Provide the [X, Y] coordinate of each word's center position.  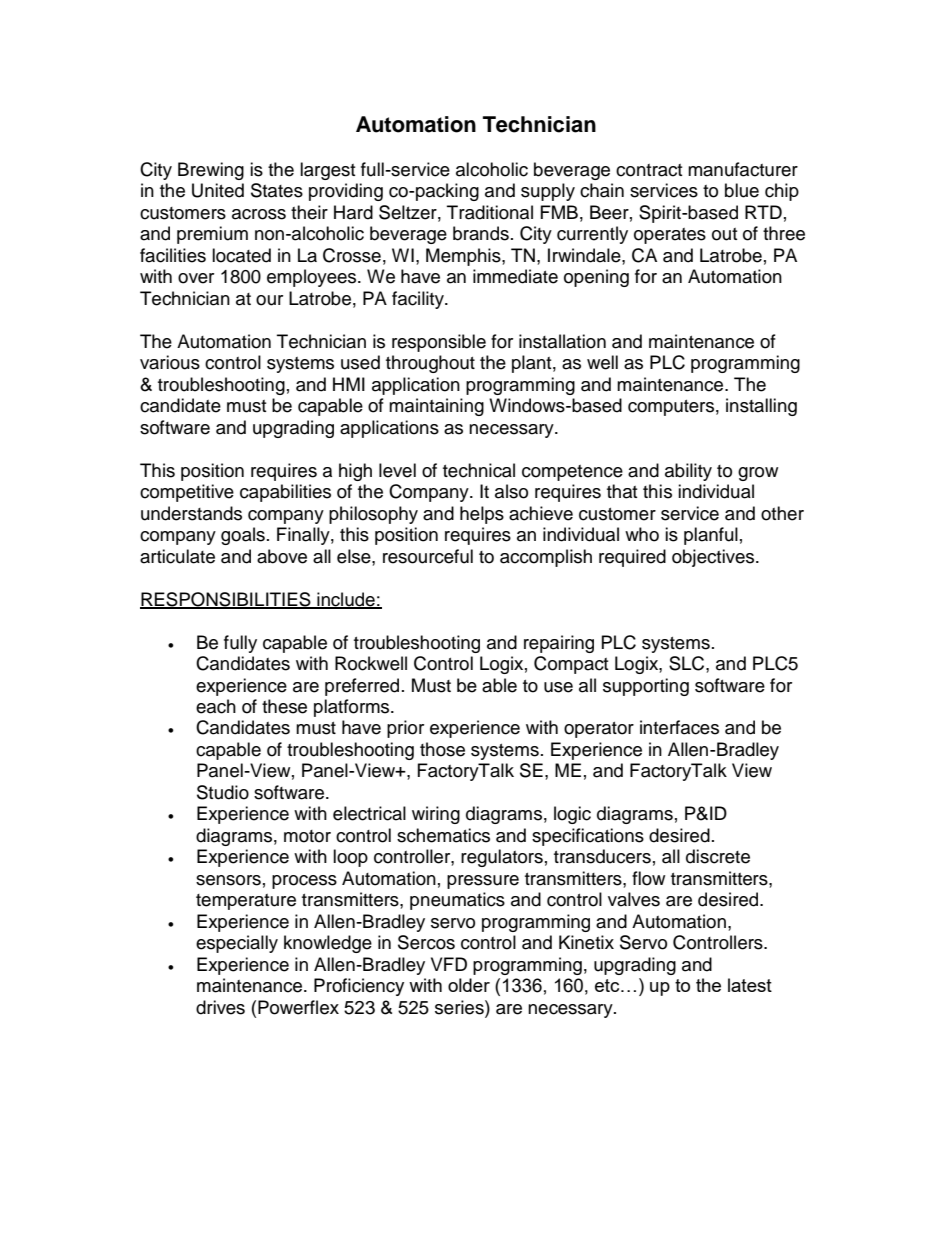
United [218, 190]
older [469, 985]
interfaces [679, 727]
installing [761, 407]
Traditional [490, 212]
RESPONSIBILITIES [226, 600]
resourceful [428, 556]
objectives [714, 558]
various [170, 362]
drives [220, 1007]
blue [742, 190]
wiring [436, 815]
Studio [223, 792]
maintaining [436, 407]
